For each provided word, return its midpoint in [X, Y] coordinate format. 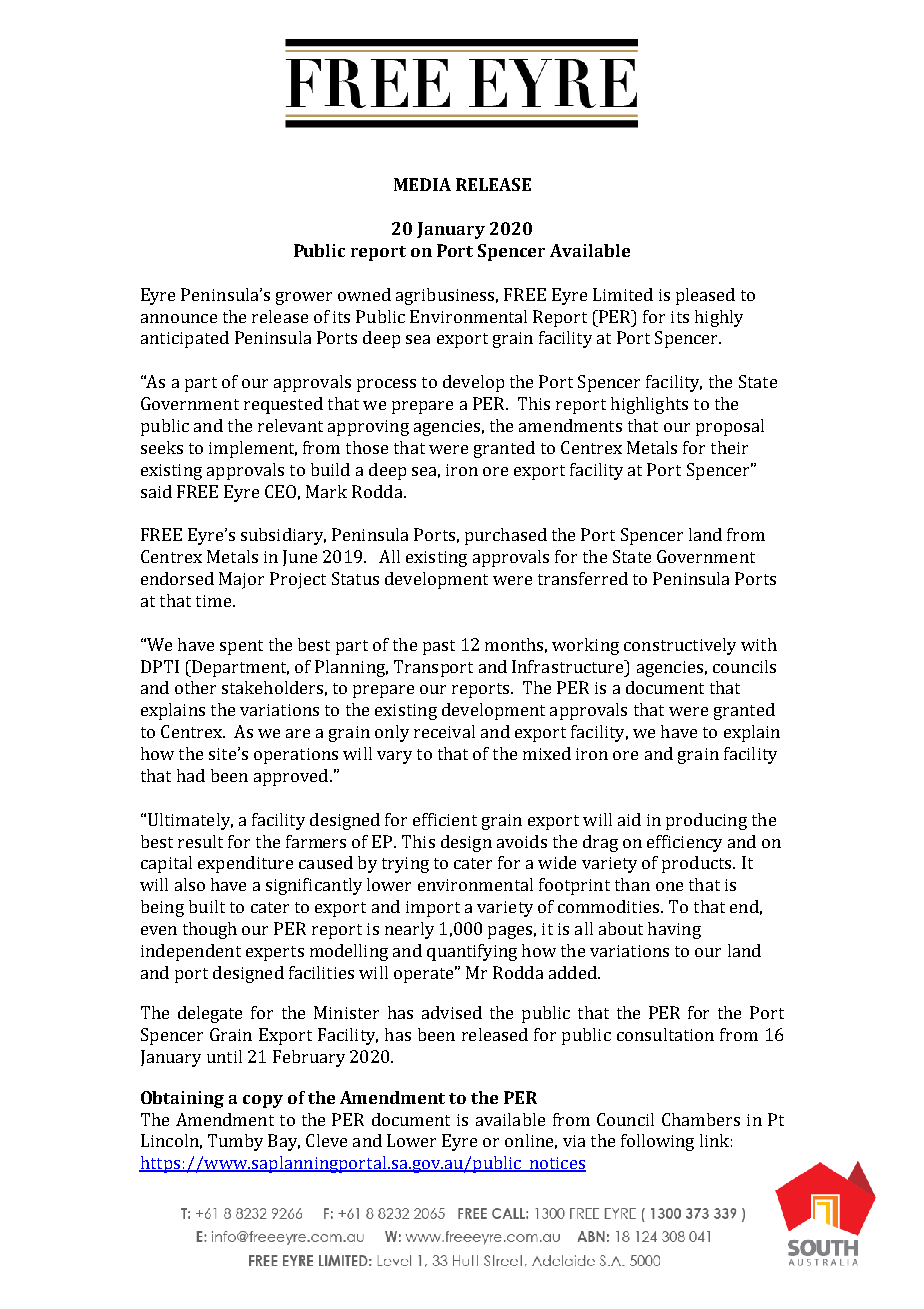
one [669, 886]
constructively [680, 646]
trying [405, 865]
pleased [705, 296]
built [207, 906]
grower [304, 298]
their [729, 447]
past [439, 647]
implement [253, 449]
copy [263, 1101]
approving [368, 428]
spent [241, 647]
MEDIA [422, 184]
